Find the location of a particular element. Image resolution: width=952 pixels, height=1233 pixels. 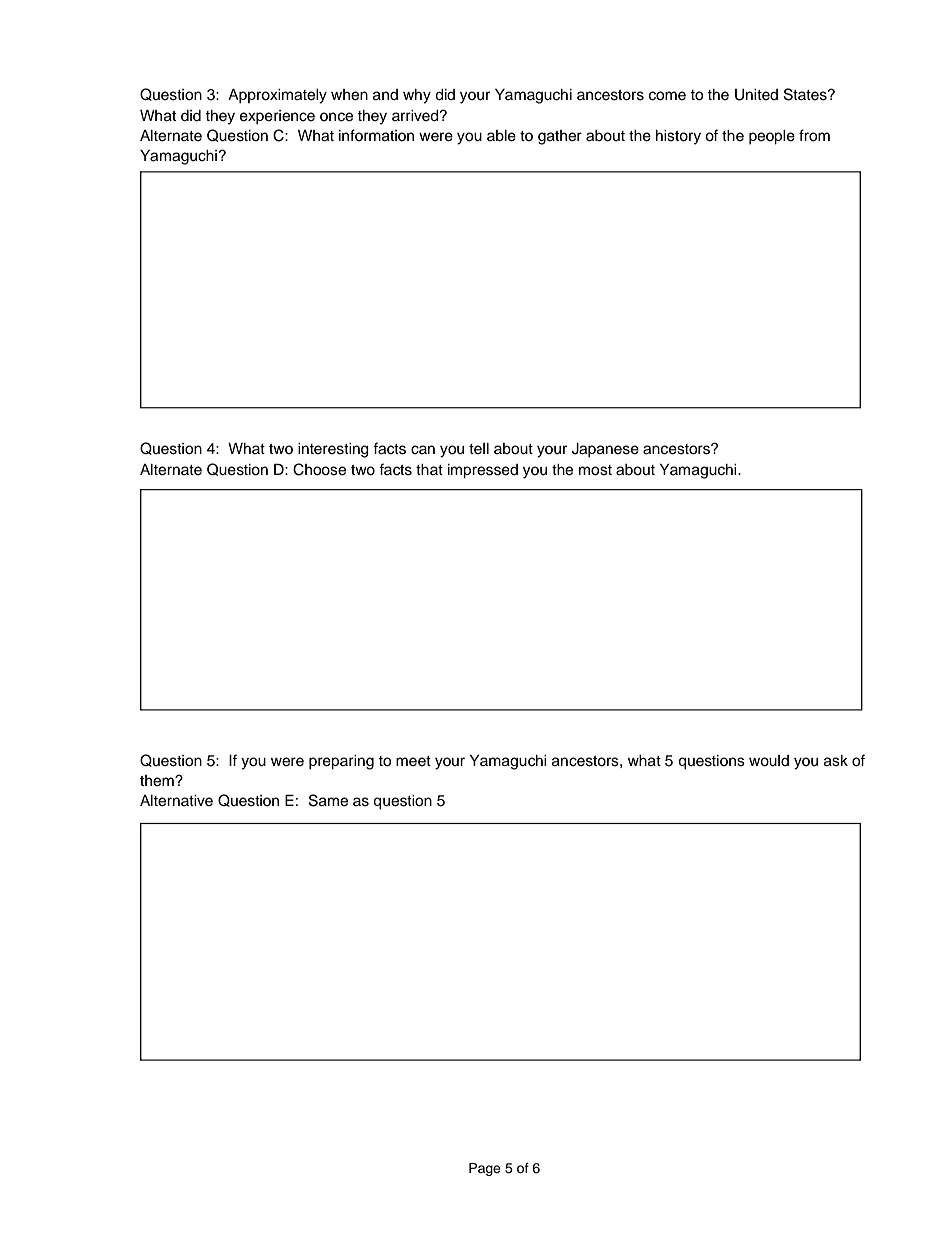

preparing is located at coordinates (341, 762).
